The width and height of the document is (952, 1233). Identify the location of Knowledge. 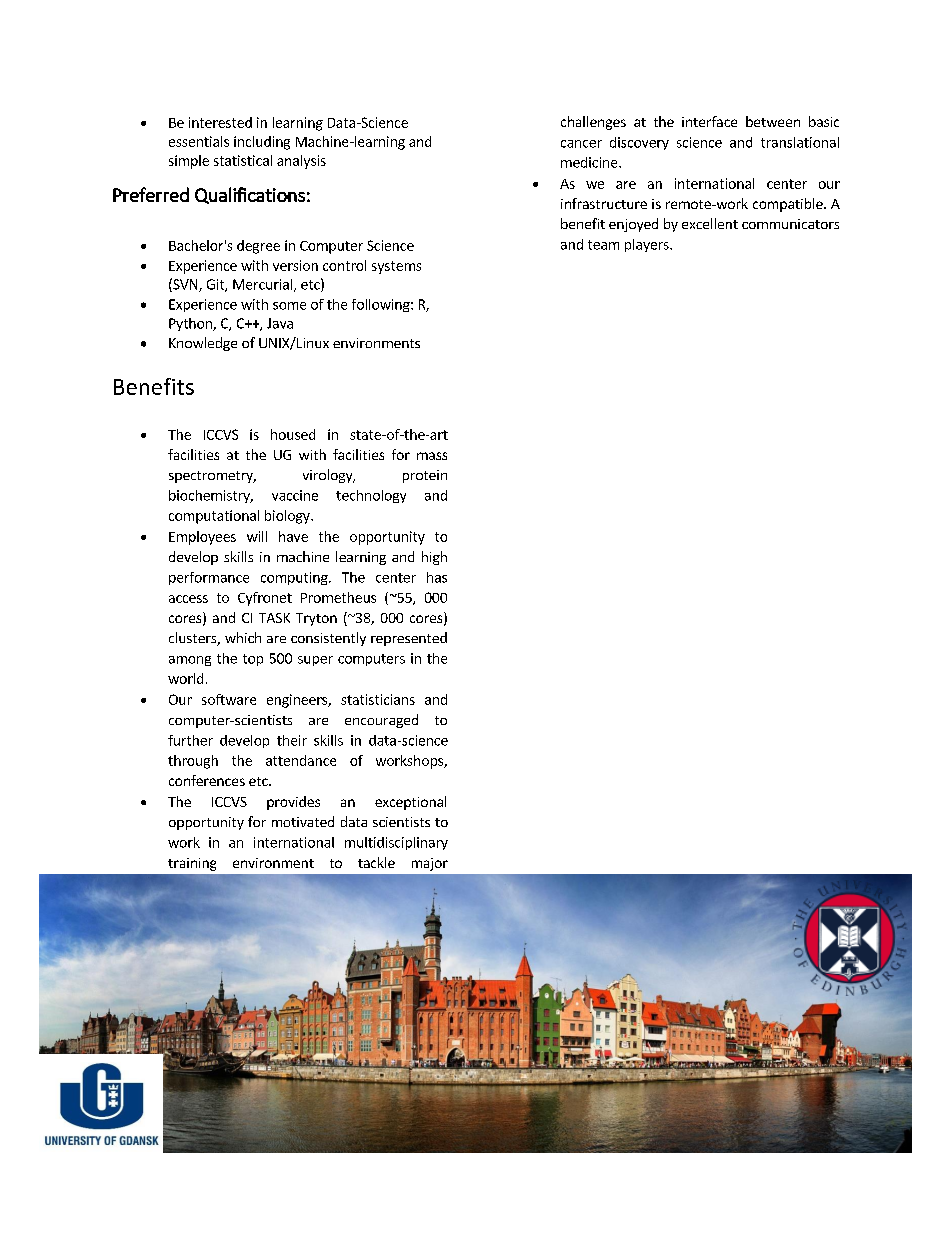
(203, 344).
